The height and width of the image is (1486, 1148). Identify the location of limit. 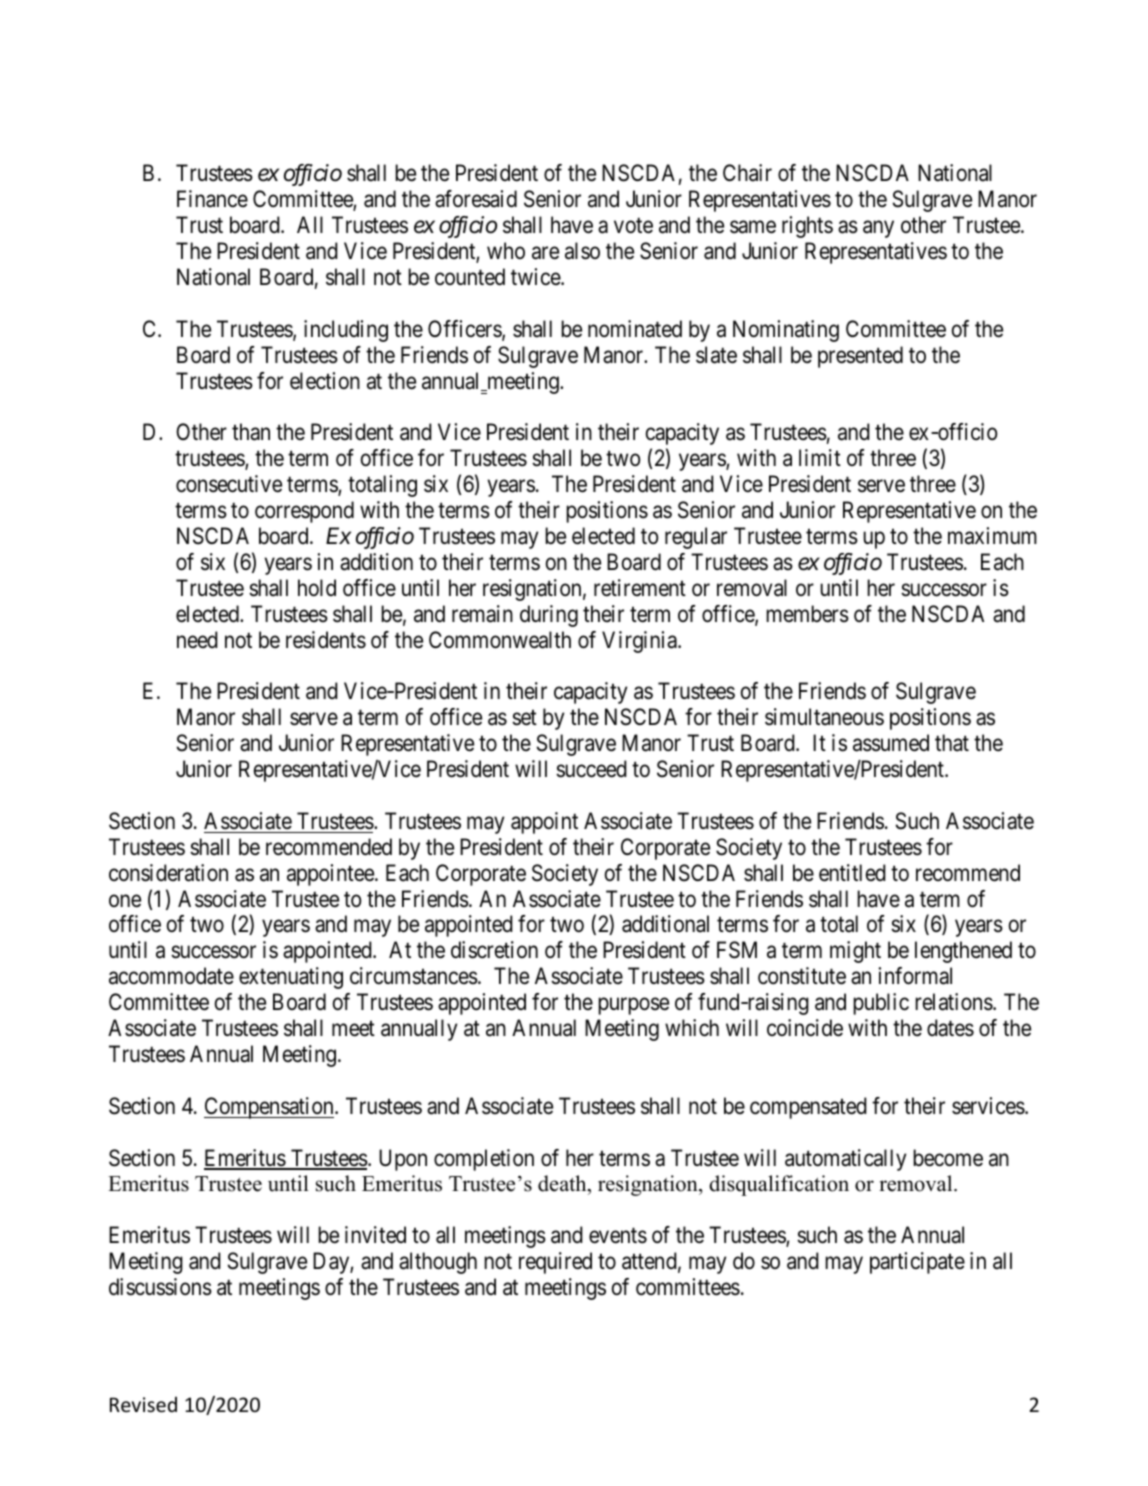
(820, 457).
